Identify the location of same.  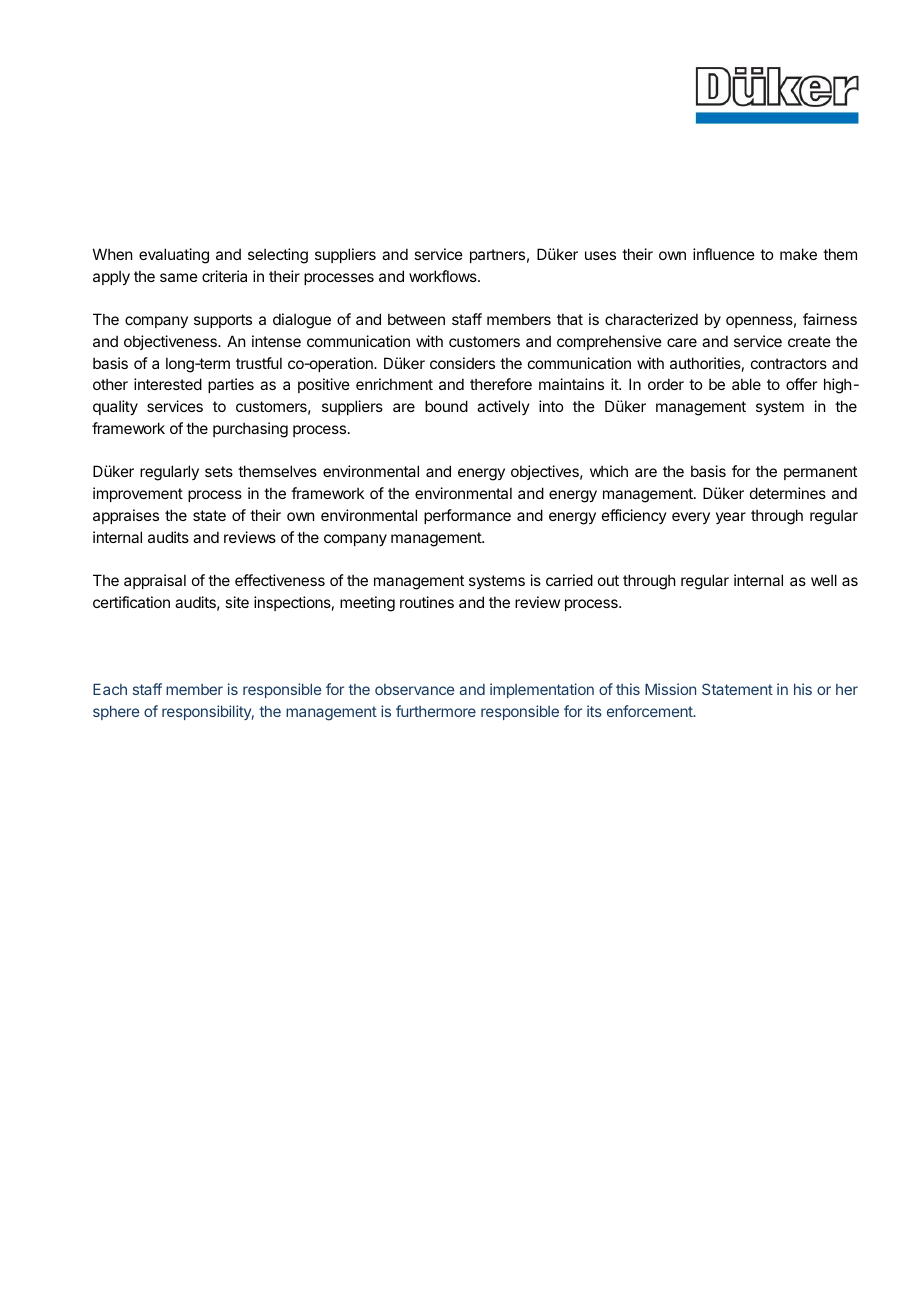
(179, 277).
